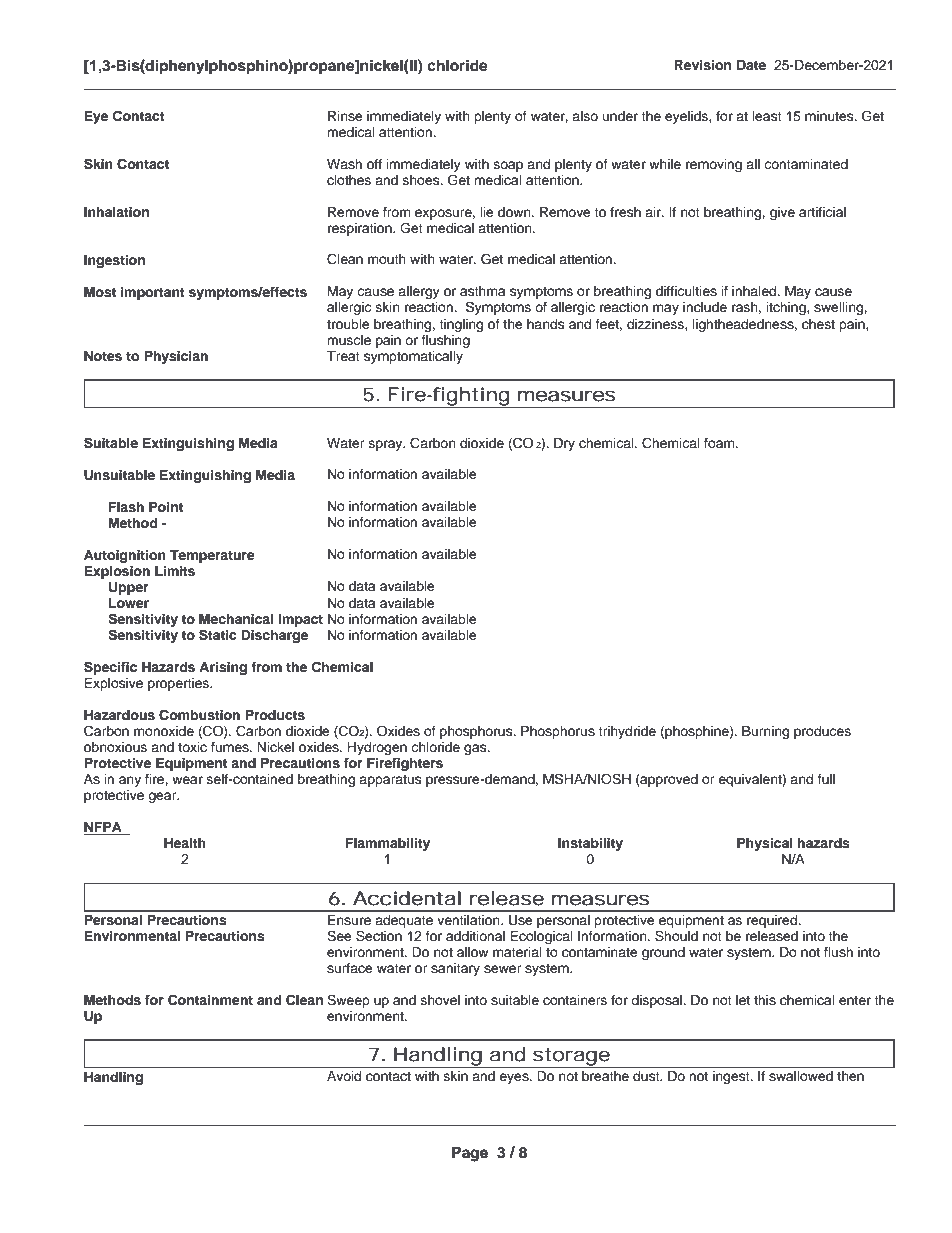  What do you see at coordinates (508, 166) in the page?
I see `soap` at bounding box center [508, 166].
